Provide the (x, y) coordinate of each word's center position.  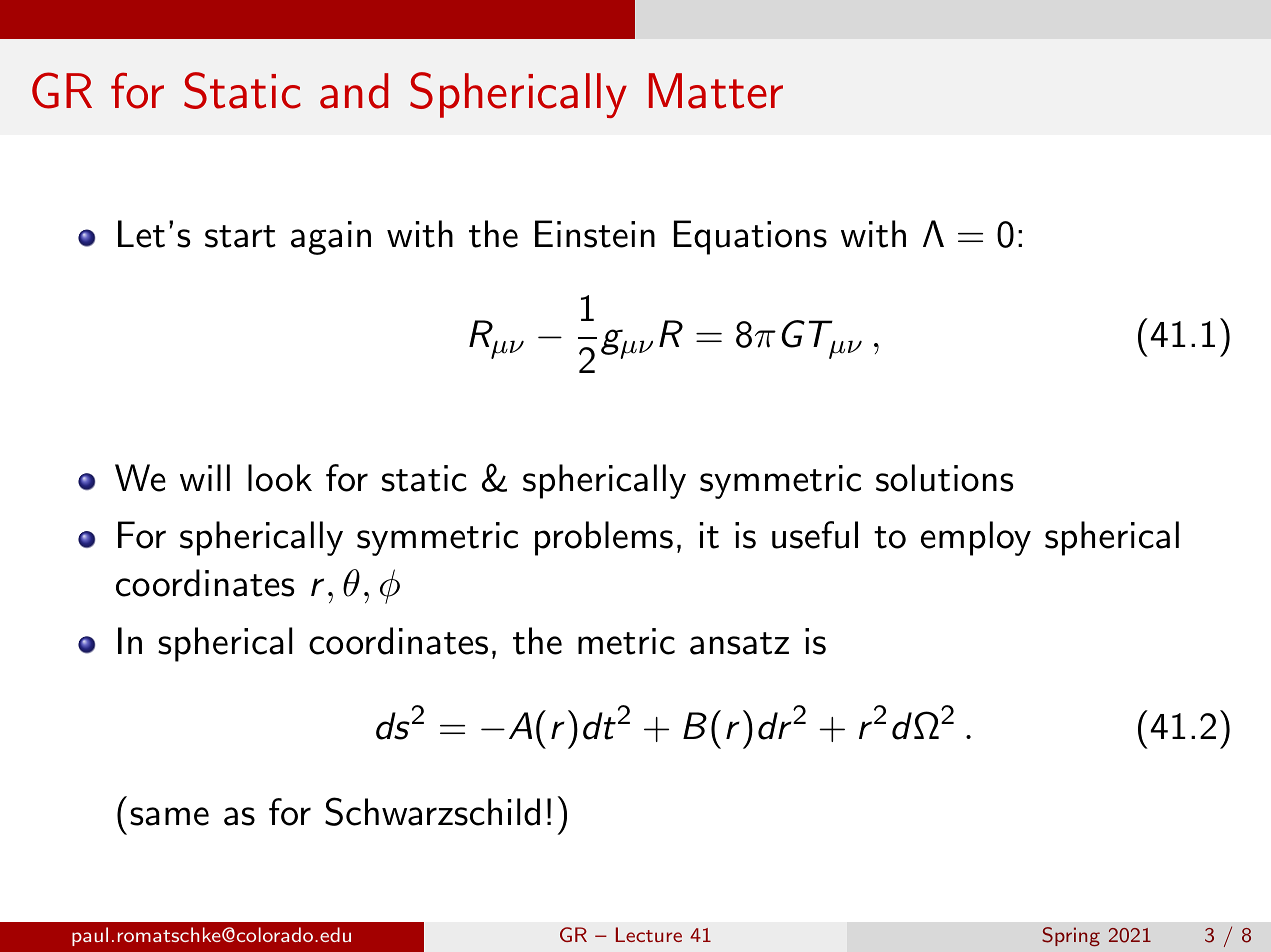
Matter (716, 91)
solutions (944, 478)
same (169, 816)
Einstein (595, 234)
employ (976, 538)
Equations (750, 237)
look (280, 478)
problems (604, 538)
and (354, 91)
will (205, 477)
